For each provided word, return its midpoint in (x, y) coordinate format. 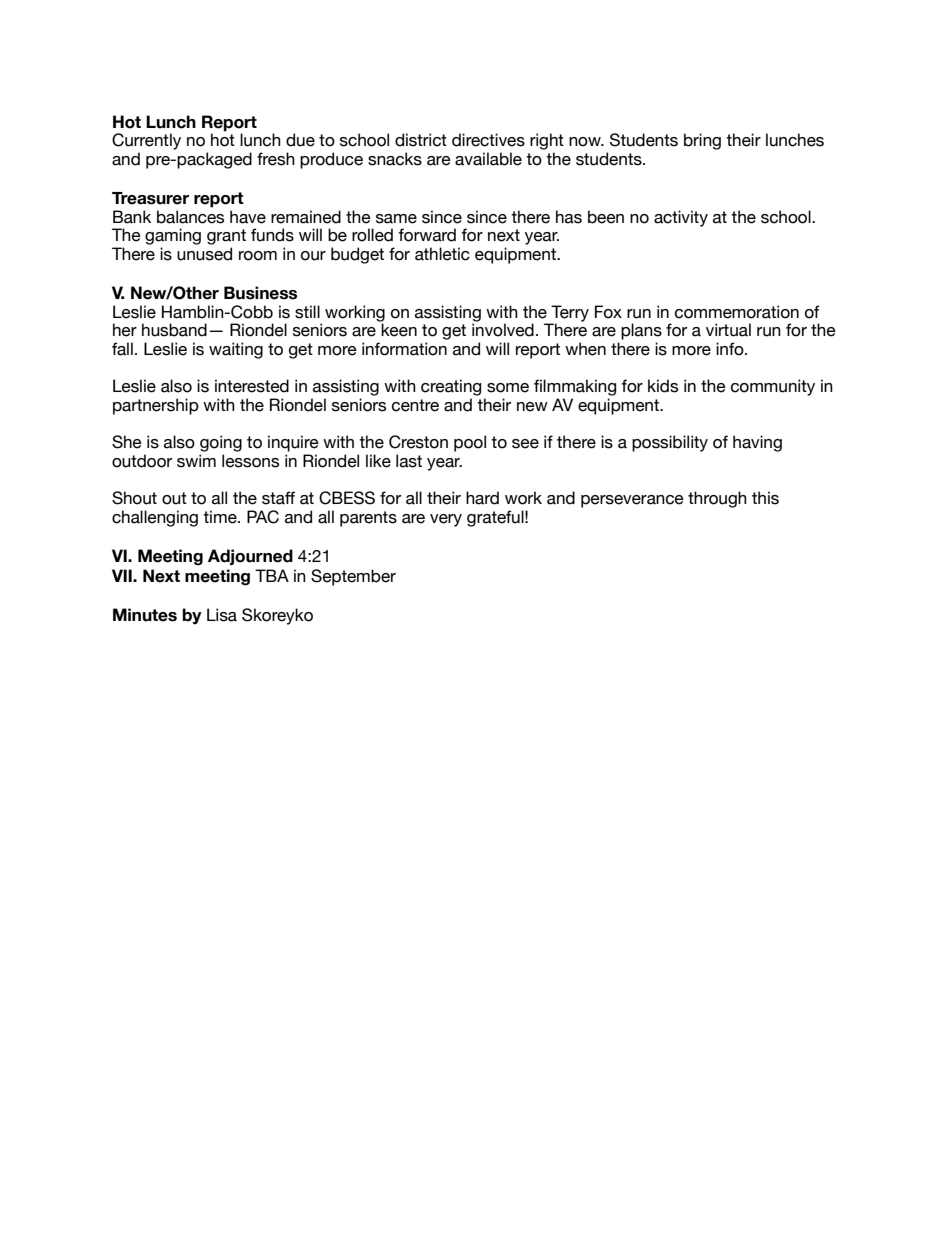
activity (681, 218)
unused (204, 254)
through (717, 499)
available (488, 159)
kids (663, 386)
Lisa (222, 615)
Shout (134, 498)
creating (451, 387)
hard (482, 498)
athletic (442, 254)
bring (702, 141)
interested (252, 386)
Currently (146, 141)
